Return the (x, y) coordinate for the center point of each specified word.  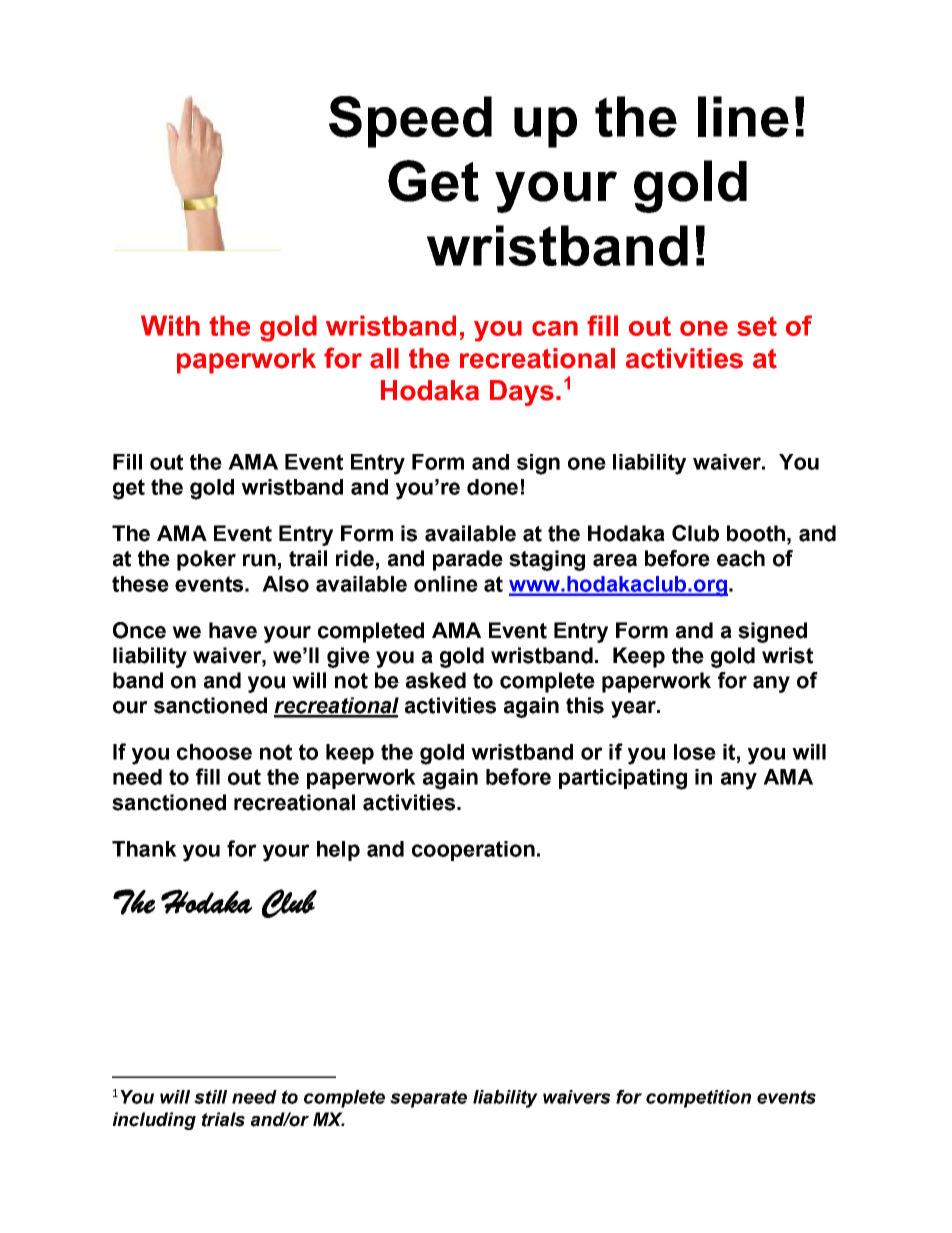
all (384, 358)
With (170, 325)
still (210, 1097)
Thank (144, 849)
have (233, 630)
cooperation (473, 851)
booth (756, 533)
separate (428, 1099)
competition (698, 1099)
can (555, 328)
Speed (410, 122)
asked (436, 680)
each (741, 558)
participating (623, 779)
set (757, 326)
